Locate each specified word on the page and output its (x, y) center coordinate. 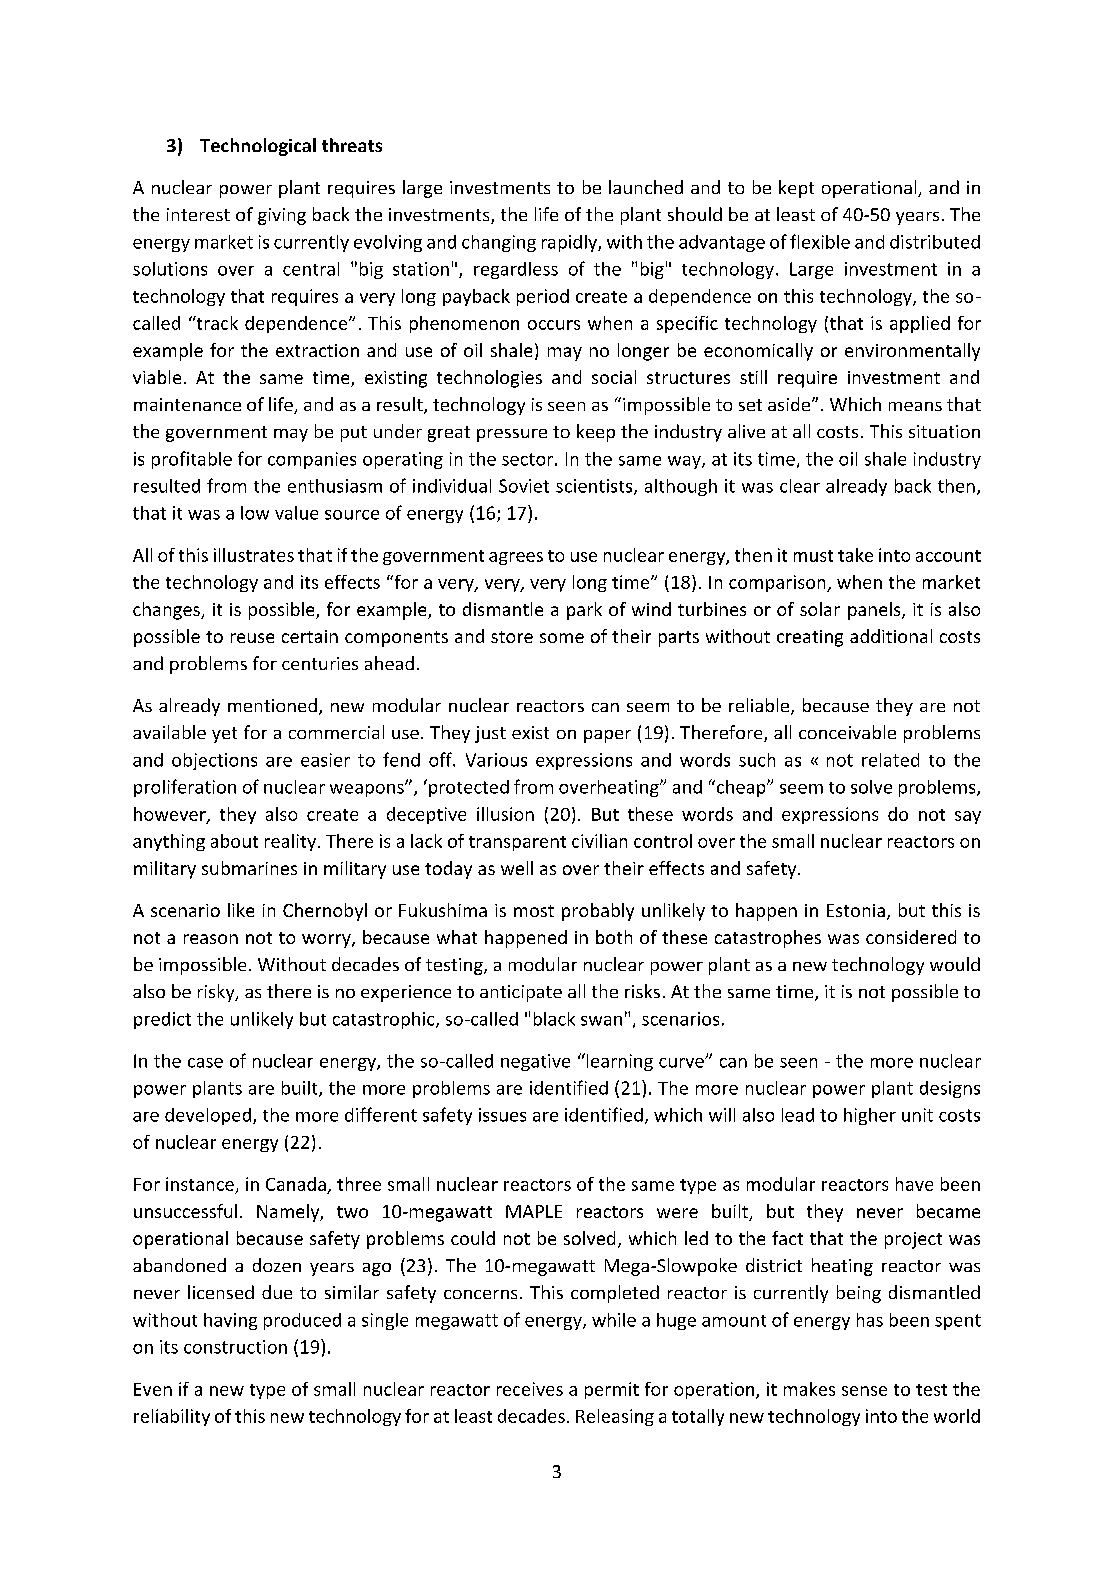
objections (214, 761)
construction (235, 1347)
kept (796, 189)
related (890, 760)
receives (530, 1389)
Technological (258, 147)
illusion (505, 814)
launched (646, 187)
